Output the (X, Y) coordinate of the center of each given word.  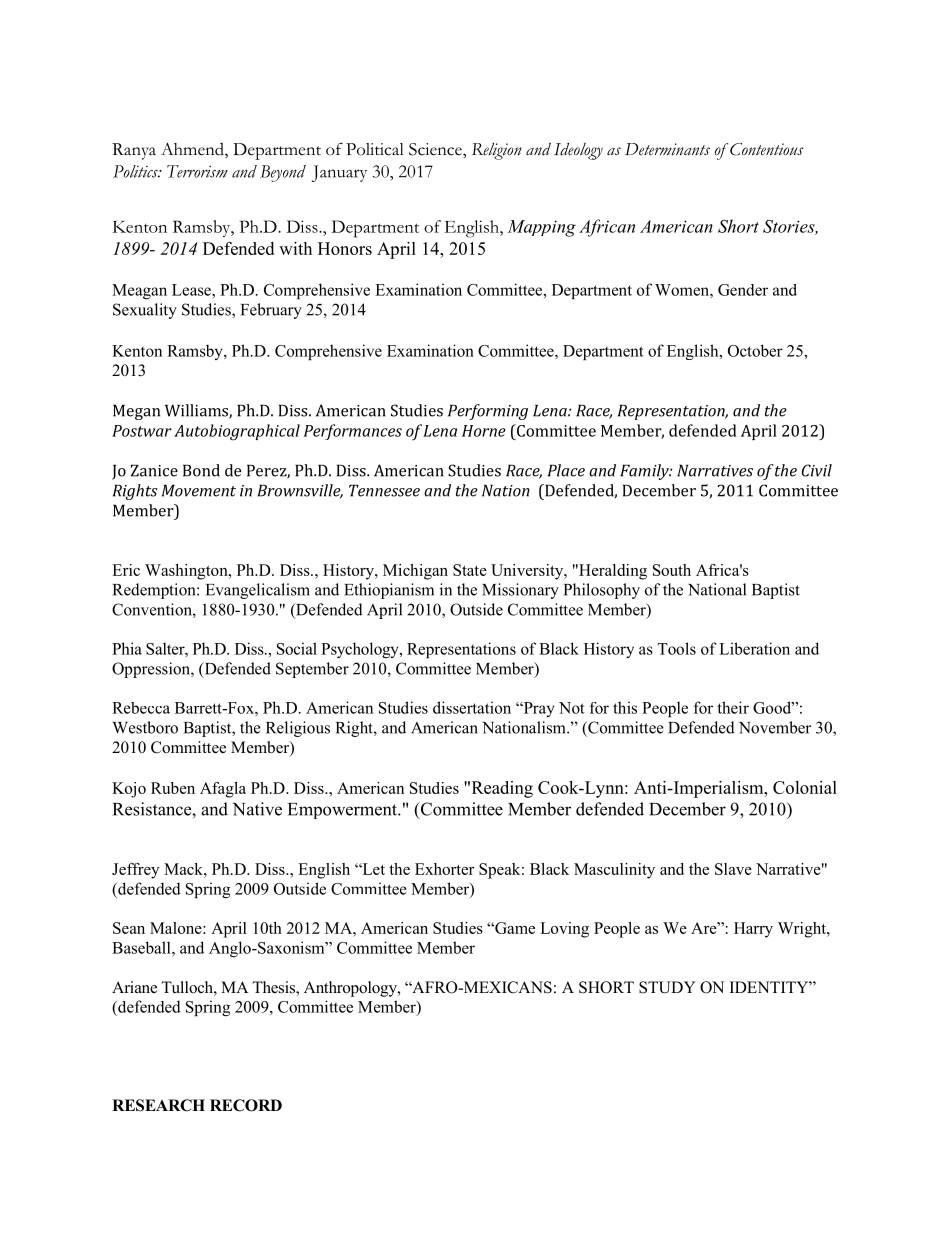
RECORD (246, 1105)
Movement (199, 490)
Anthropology (351, 989)
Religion (497, 151)
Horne (484, 431)
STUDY (667, 987)
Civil (817, 470)
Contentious (766, 149)
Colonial (805, 787)
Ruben (173, 788)
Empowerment (343, 811)
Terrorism (197, 171)
